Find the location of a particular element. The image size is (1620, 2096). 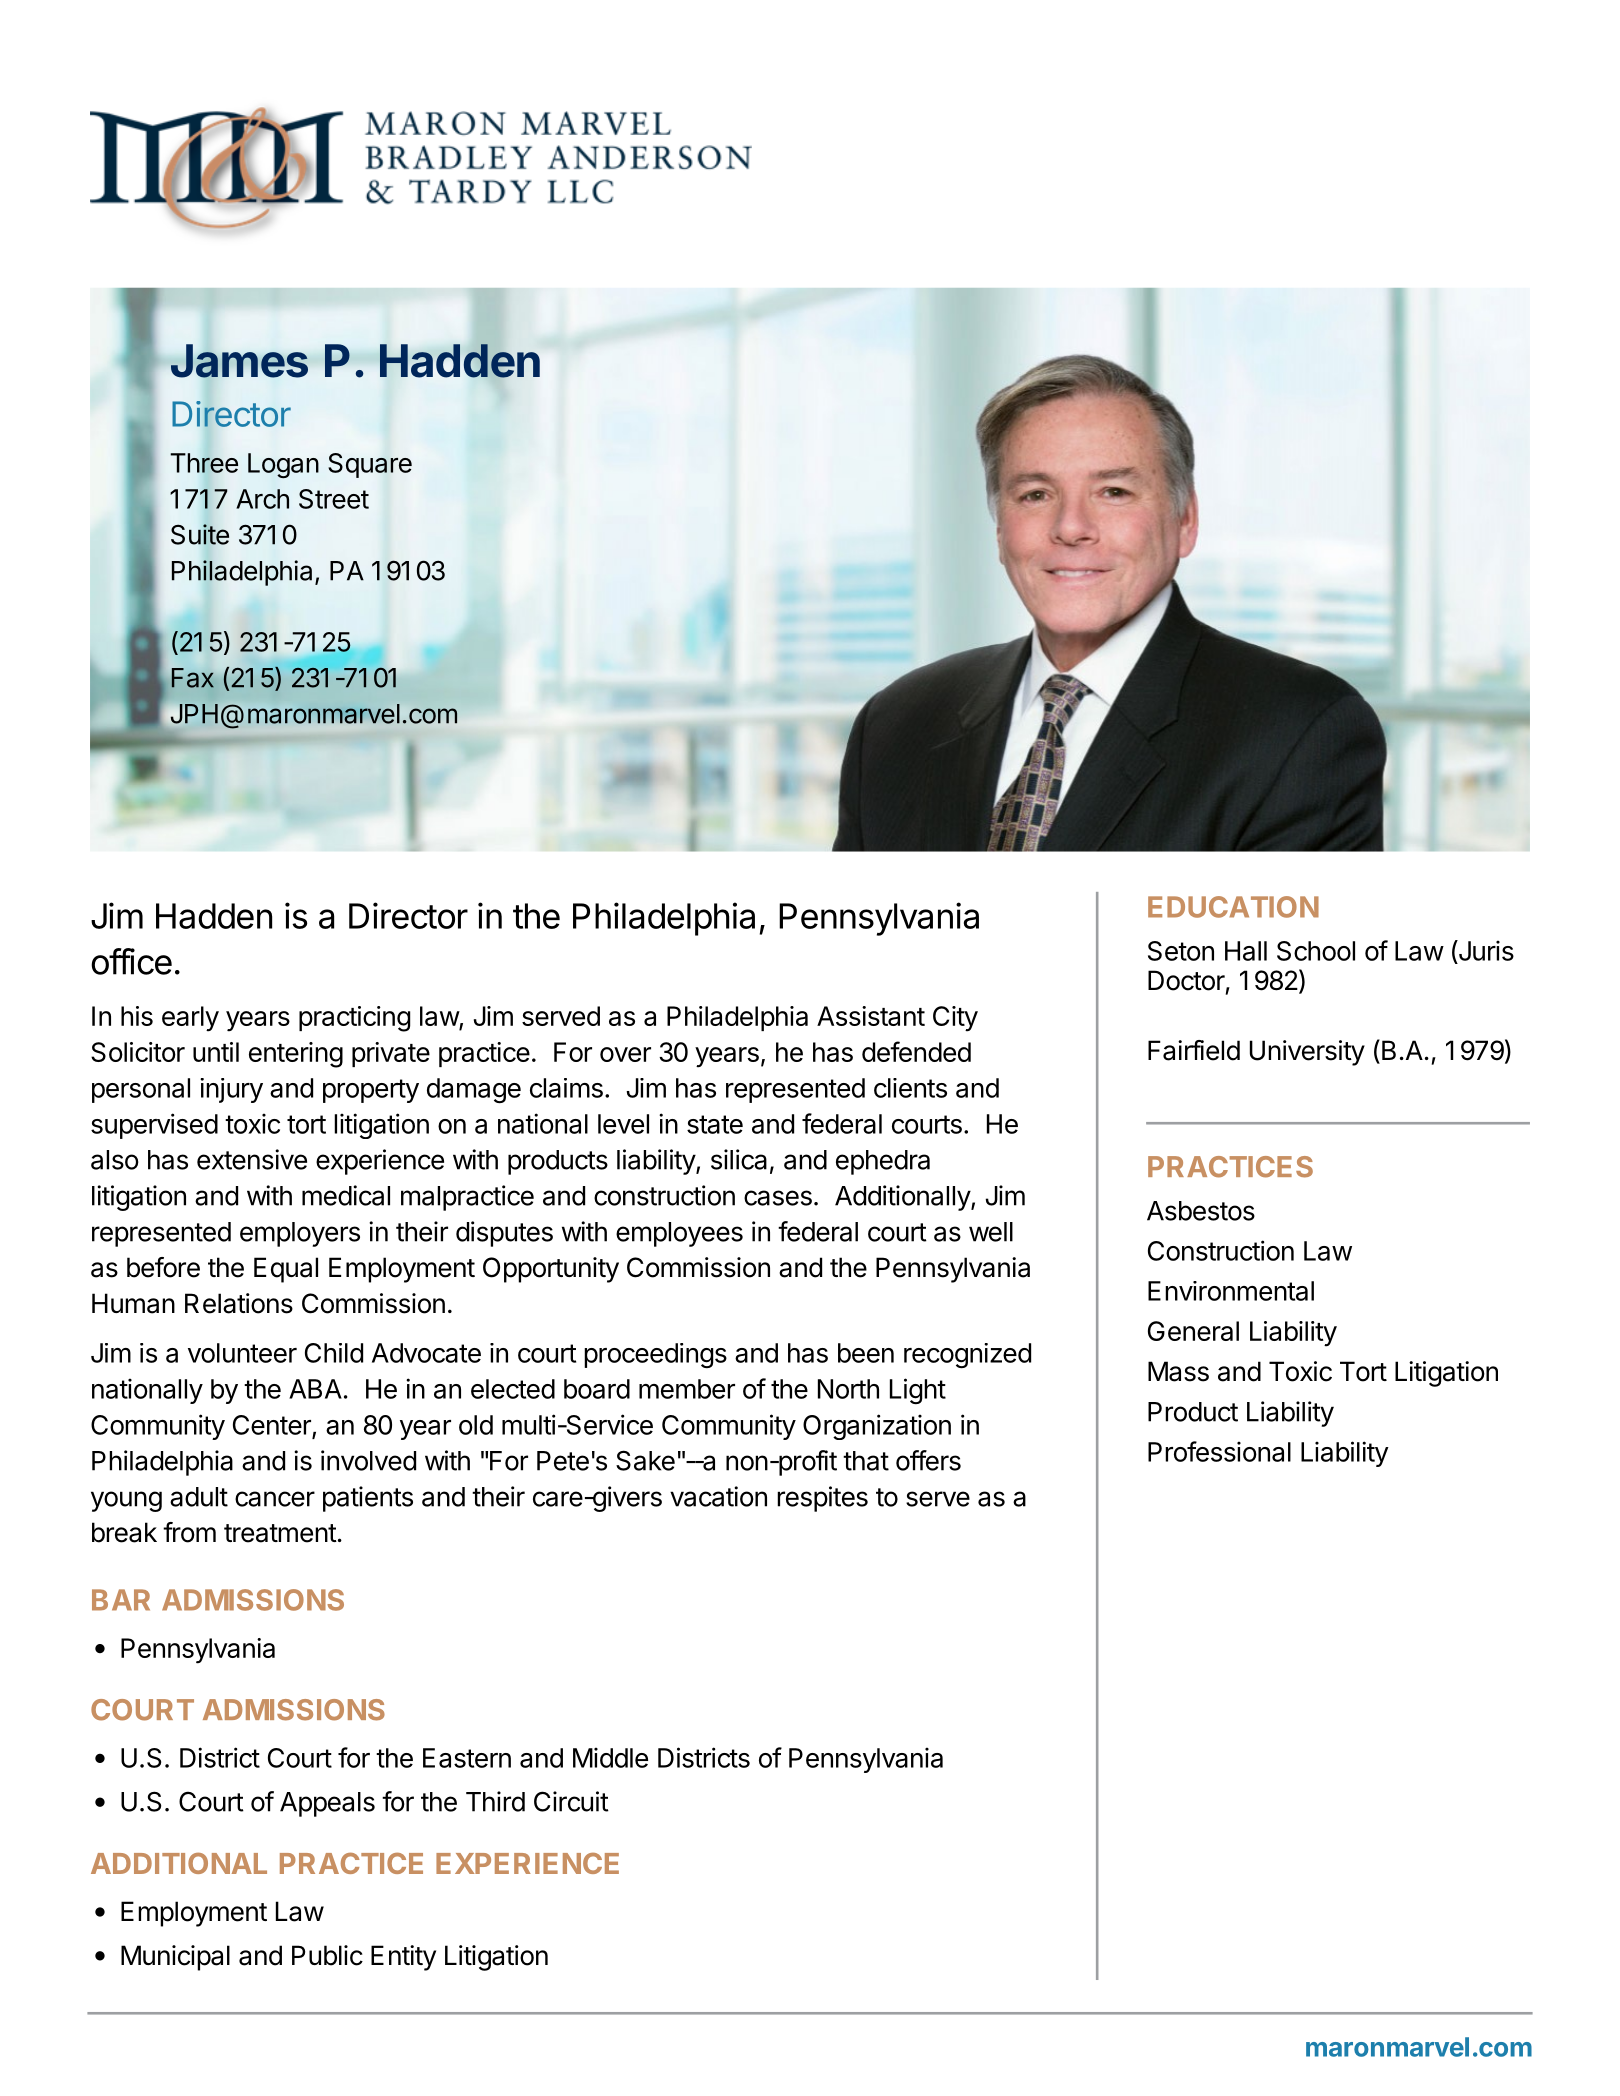

EDUCATION is located at coordinates (1233, 907).
